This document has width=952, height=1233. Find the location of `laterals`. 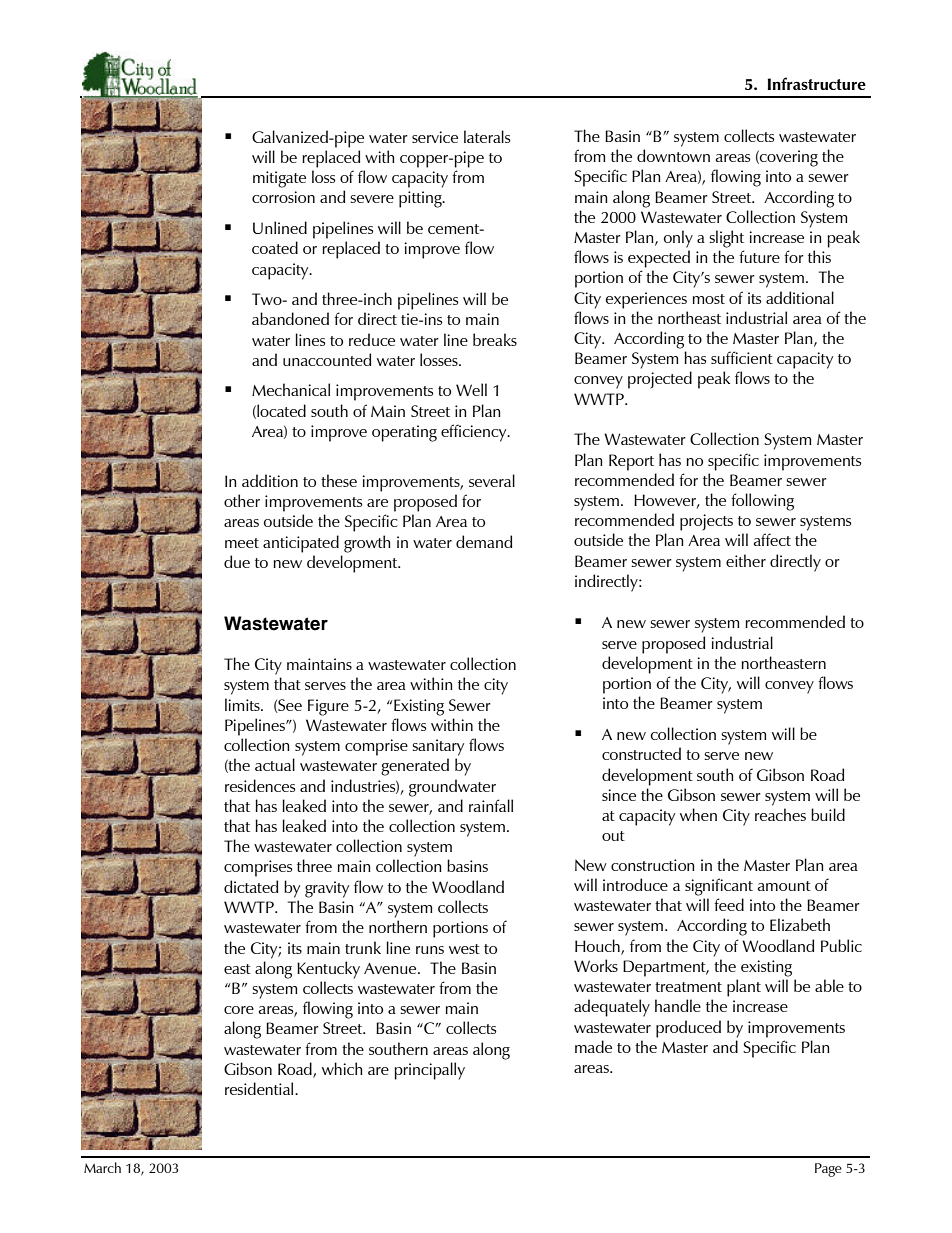

laterals is located at coordinates (487, 136).
